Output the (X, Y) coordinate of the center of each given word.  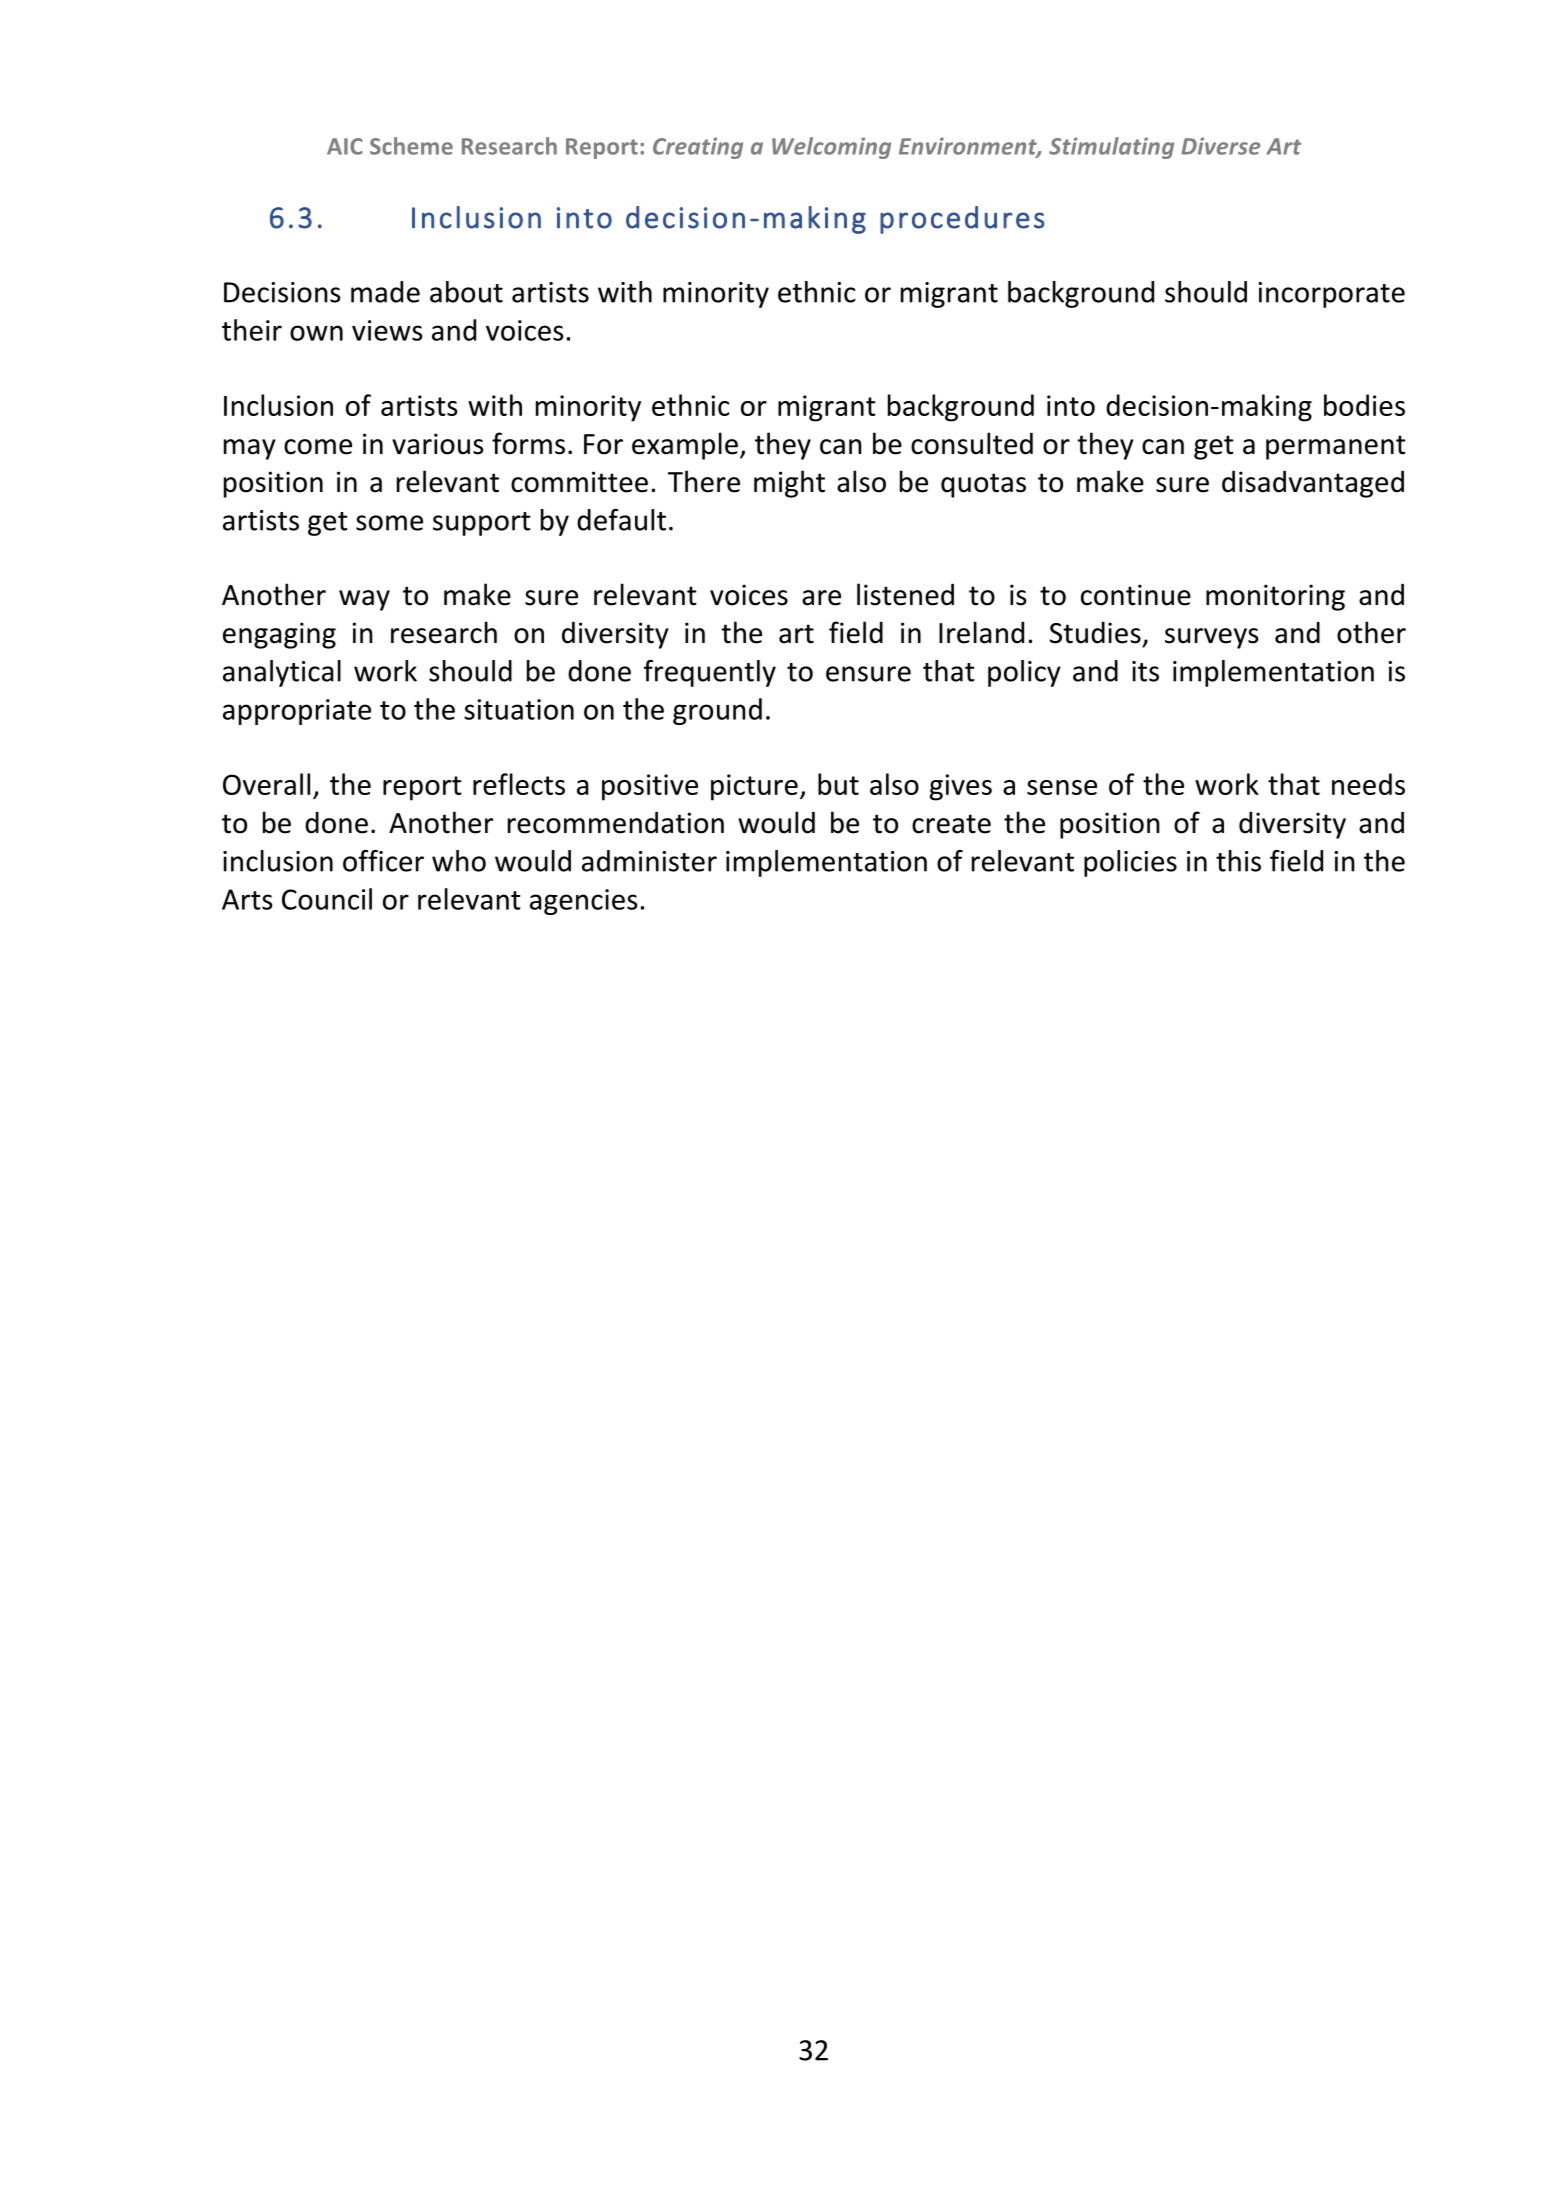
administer (649, 861)
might (789, 484)
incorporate (1331, 295)
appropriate (297, 712)
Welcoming (831, 148)
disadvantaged (1313, 484)
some (389, 523)
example (685, 446)
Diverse (1220, 146)
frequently (710, 673)
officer (383, 861)
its (1145, 671)
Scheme (411, 146)
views (387, 330)
